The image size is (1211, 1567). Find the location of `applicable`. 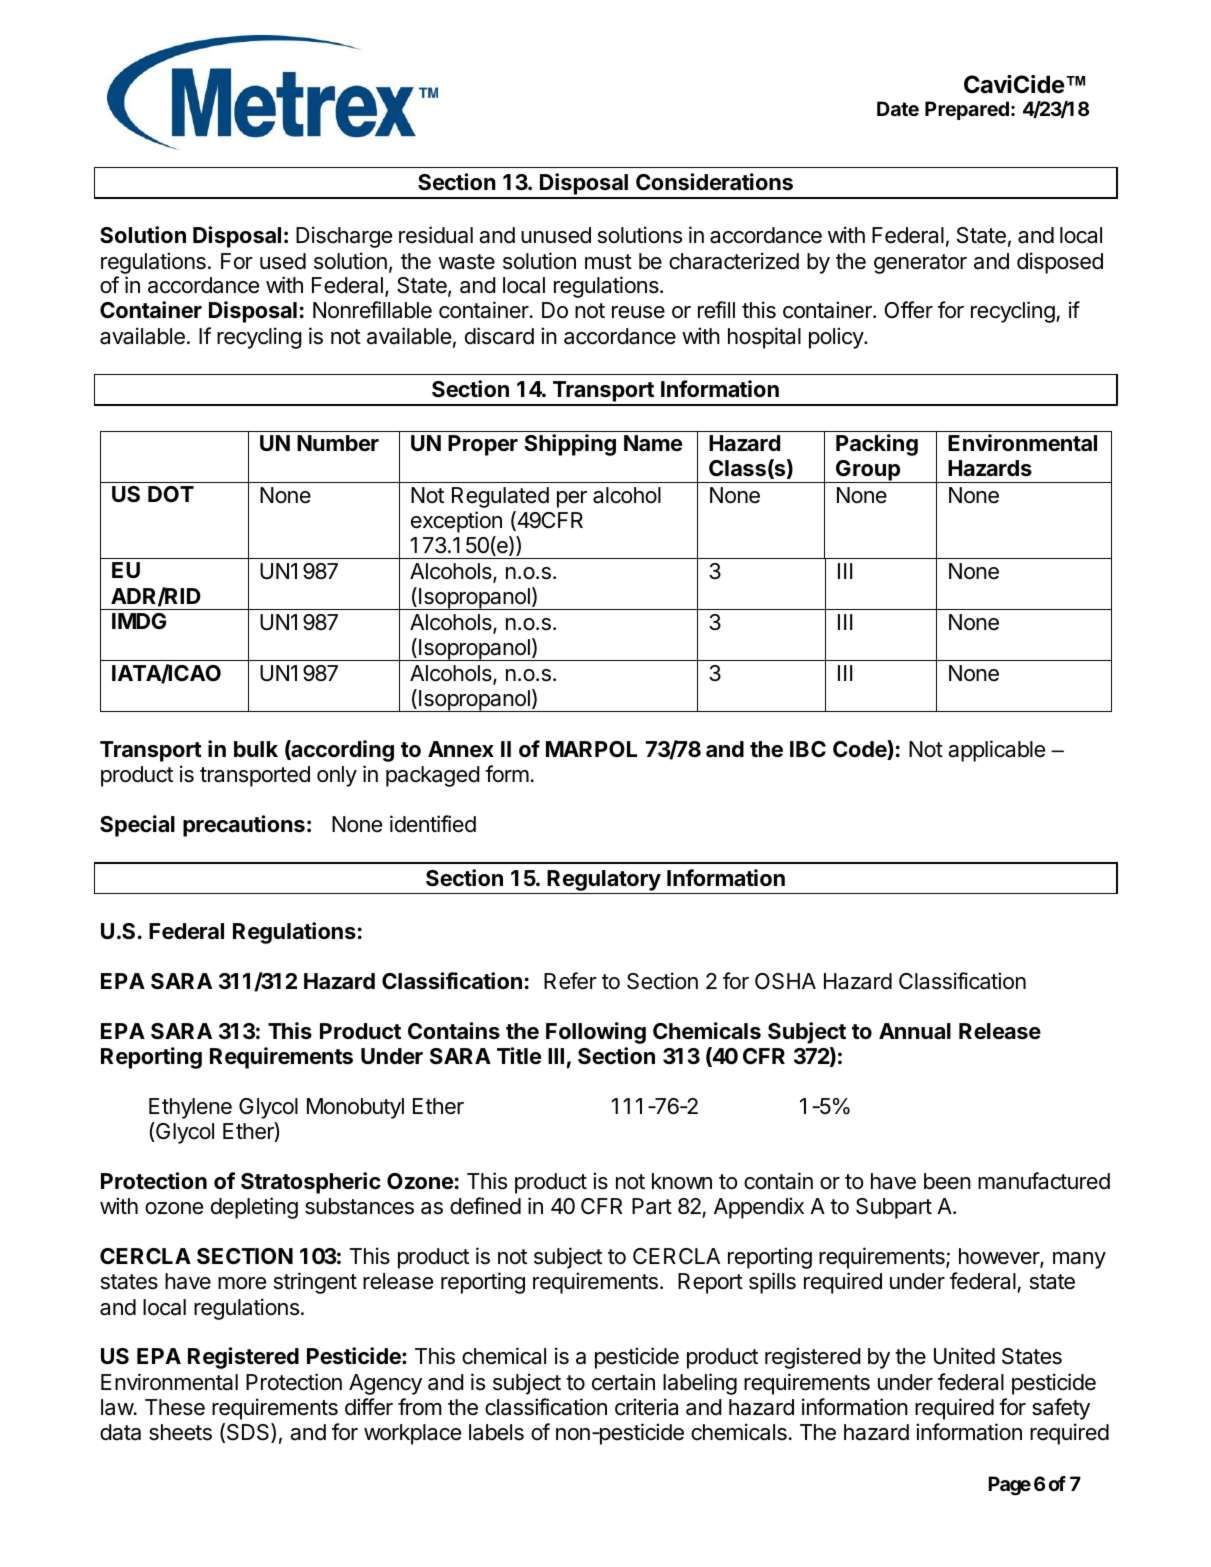

applicable is located at coordinates (996, 751).
